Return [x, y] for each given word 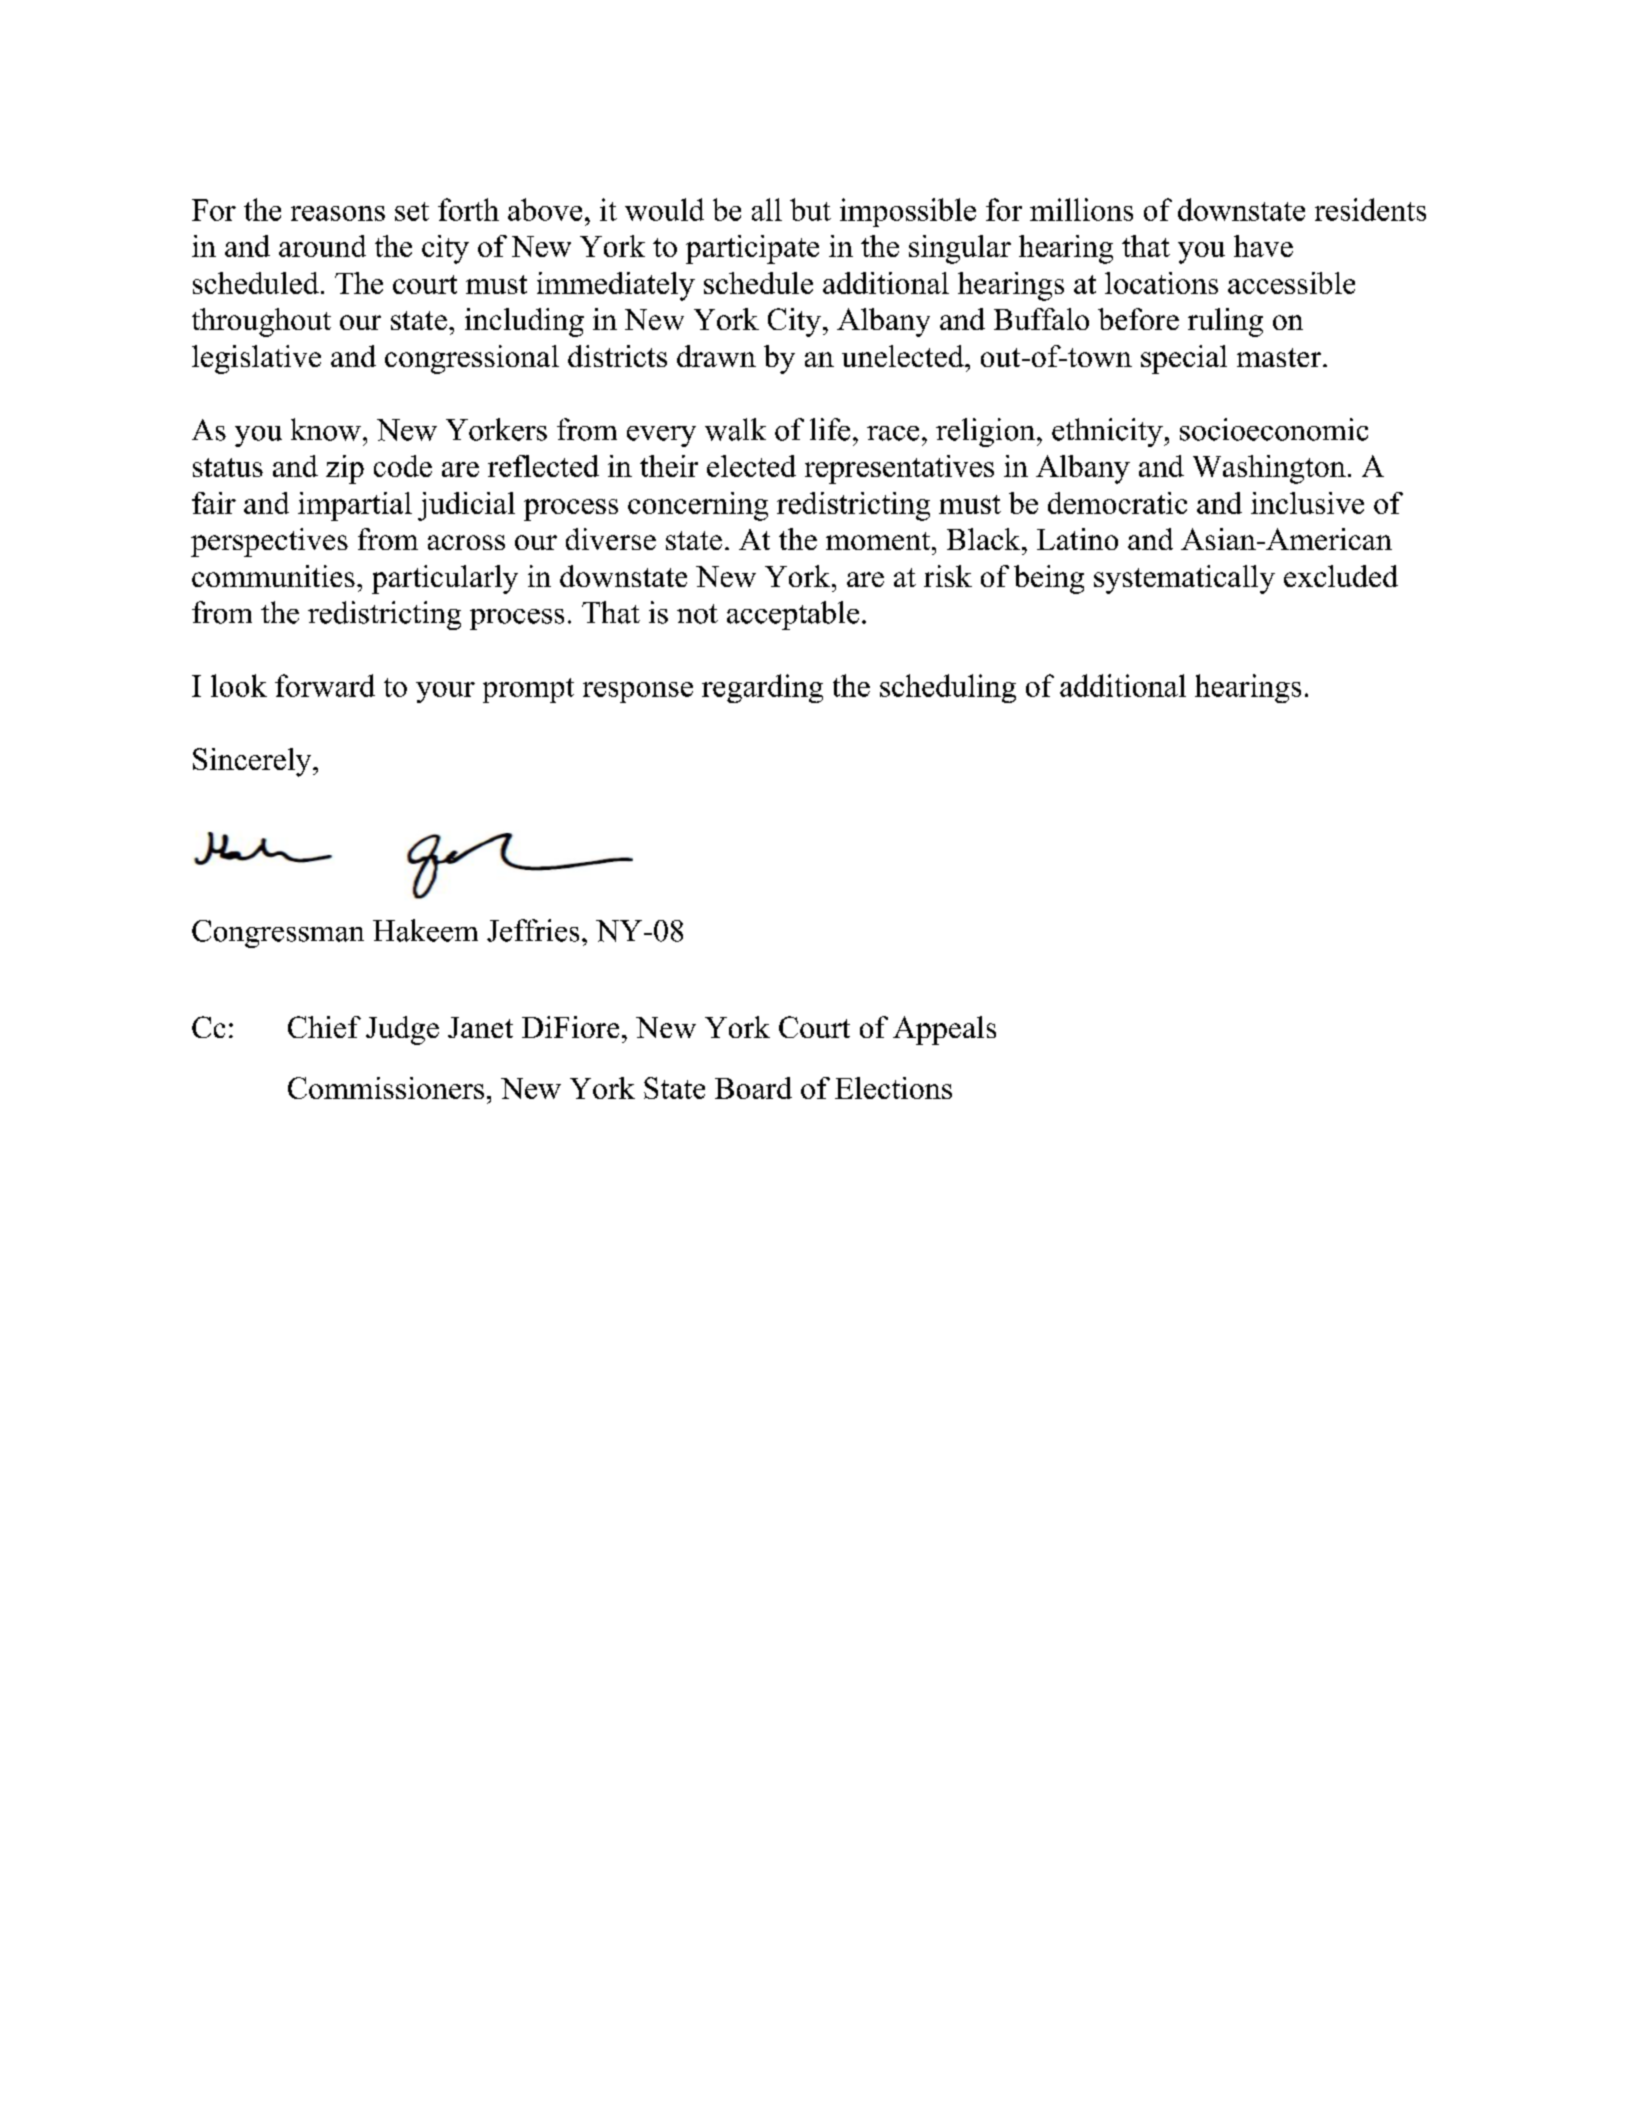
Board [753, 1088]
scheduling [948, 688]
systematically [1184, 579]
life [830, 429]
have [1263, 246]
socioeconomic [1274, 429]
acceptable [793, 615]
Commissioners [386, 1088]
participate [752, 249]
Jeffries [533, 930]
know [326, 429]
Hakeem [425, 930]
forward [325, 685]
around [322, 246]
